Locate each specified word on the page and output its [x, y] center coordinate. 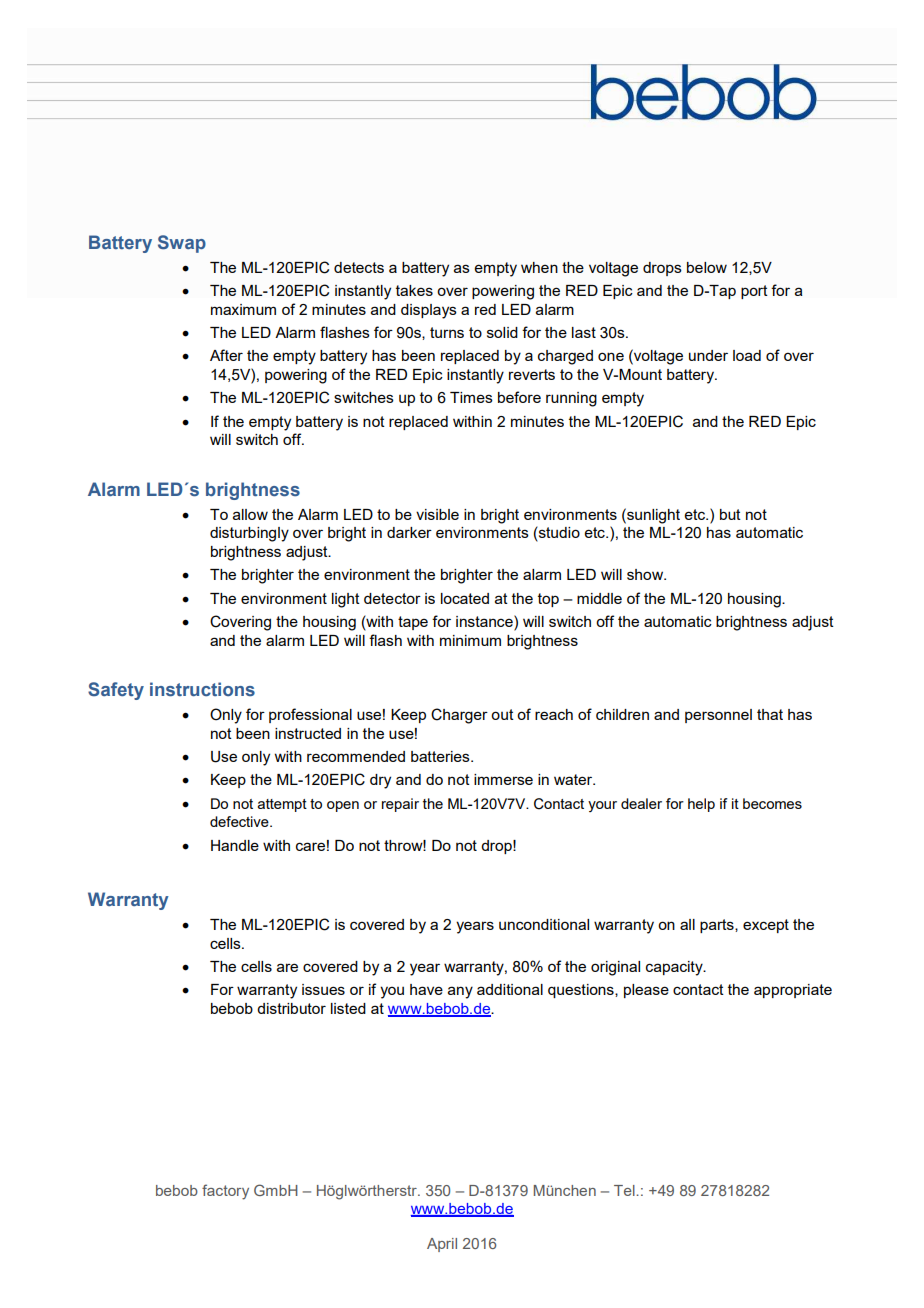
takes [414, 290]
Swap [182, 244]
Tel [625, 1190]
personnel [718, 716]
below [707, 267]
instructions [202, 689]
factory [225, 1192]
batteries [441, 756]
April [442, 1245]
